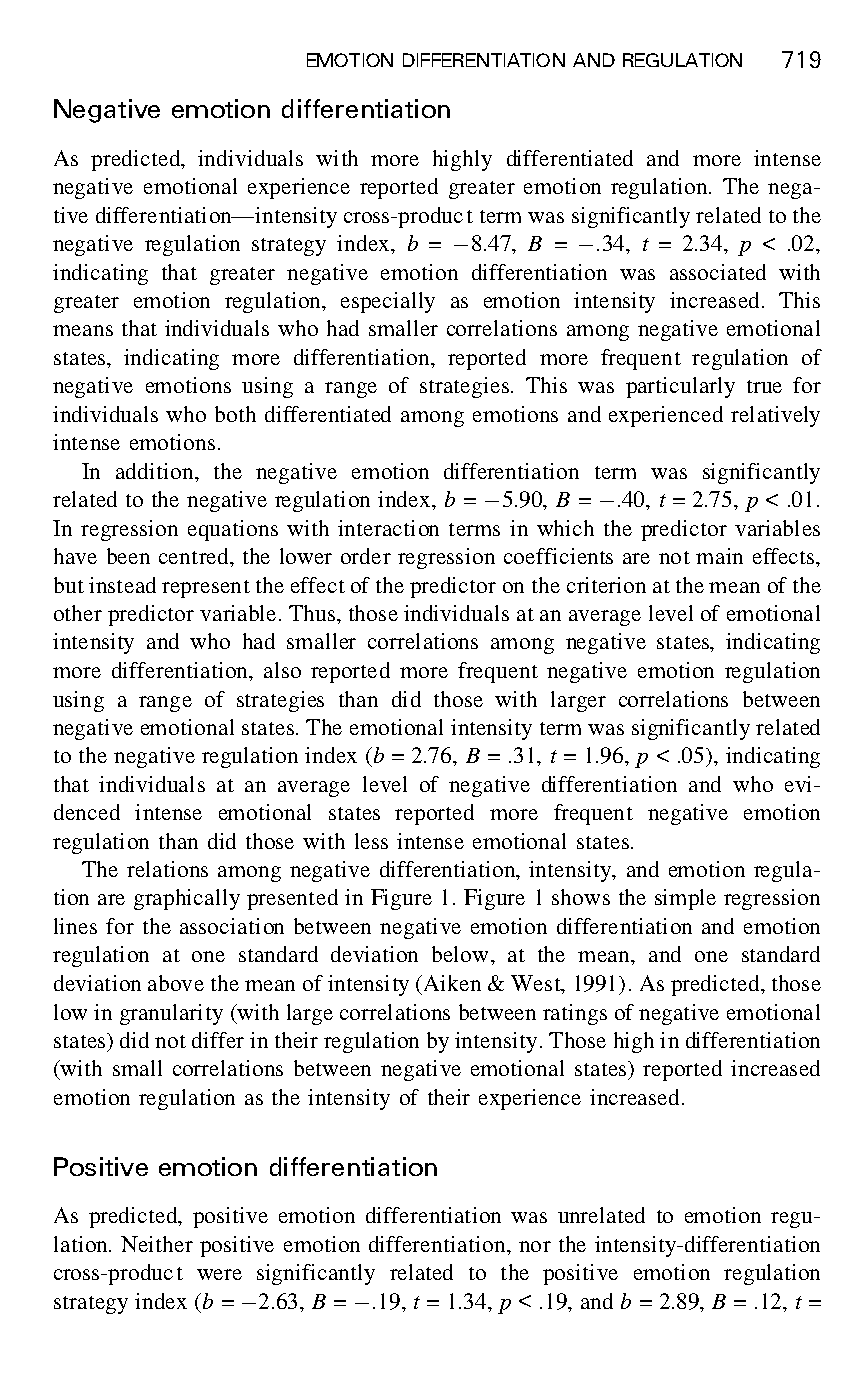  I want to click on associated, so click(718, 272).
